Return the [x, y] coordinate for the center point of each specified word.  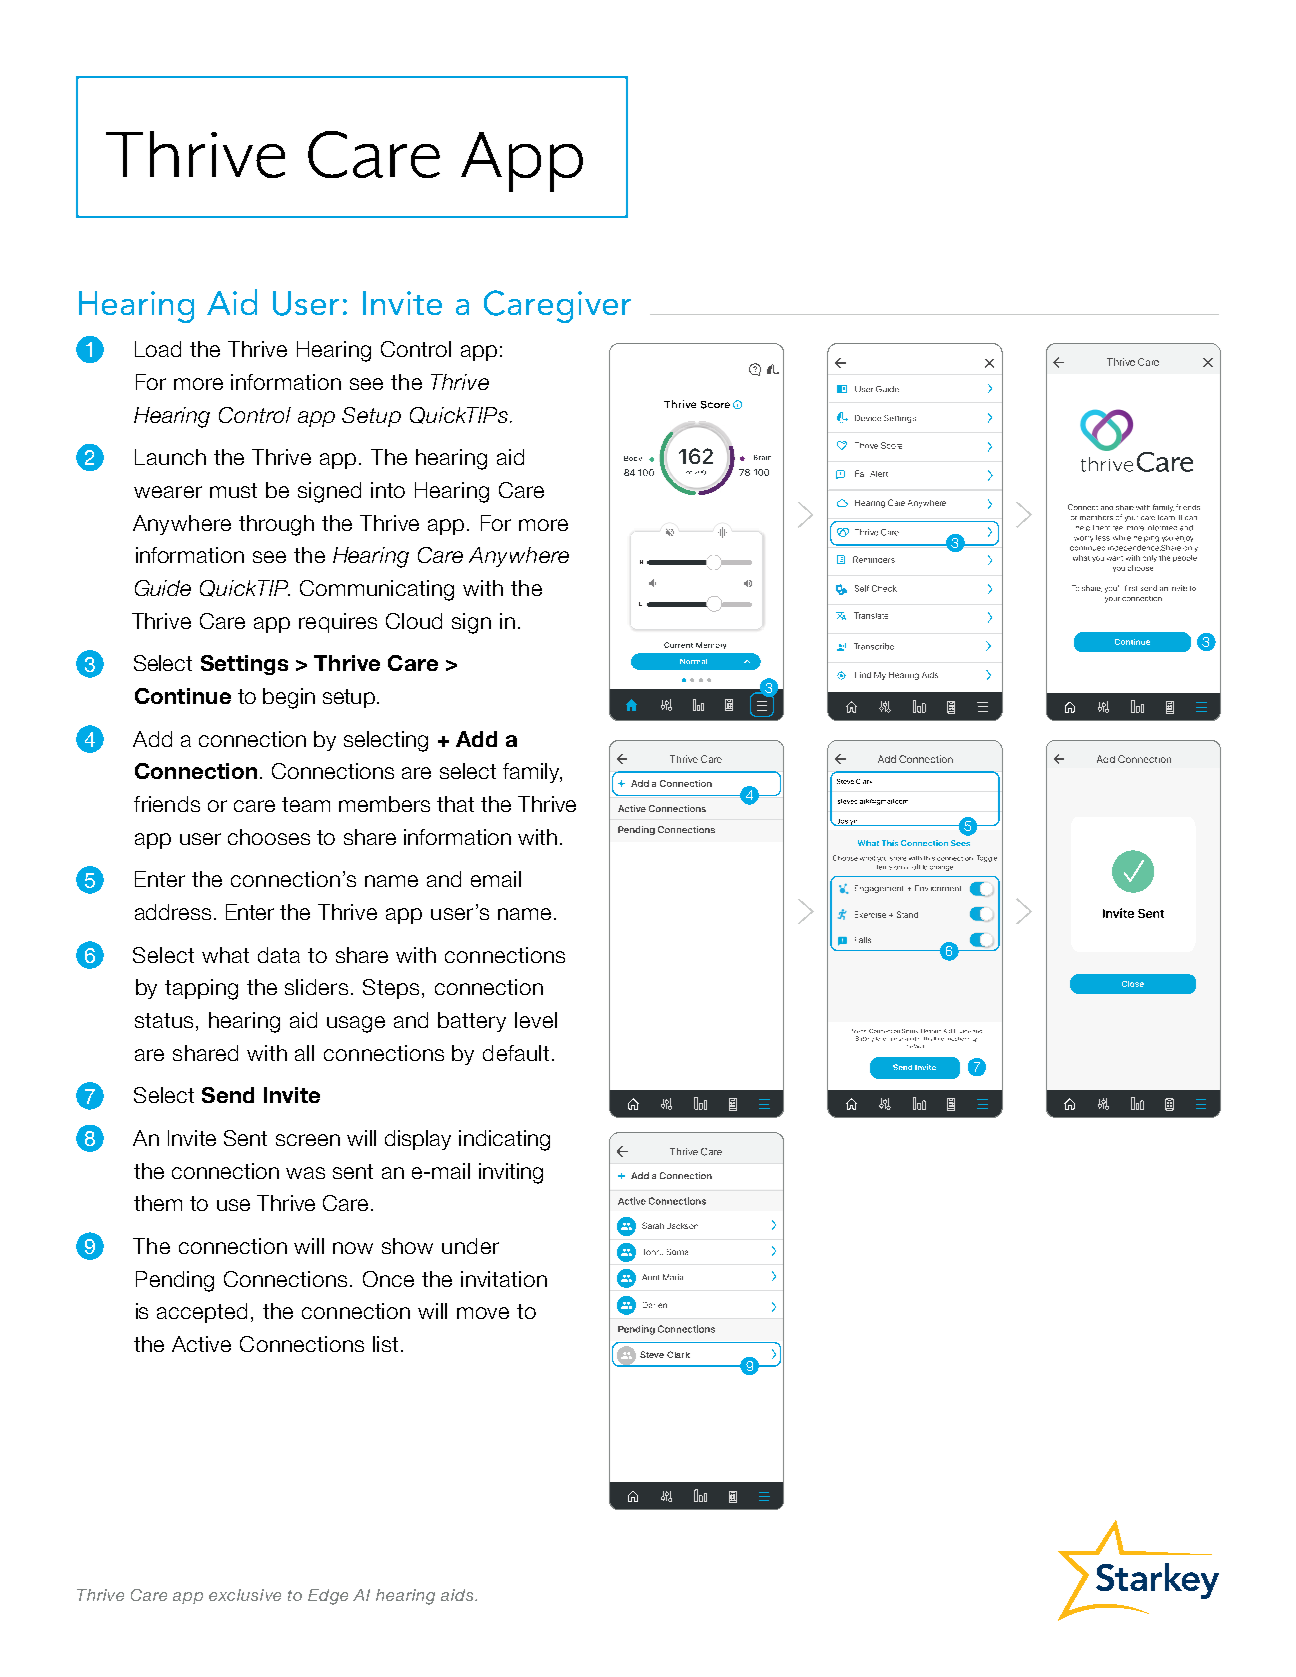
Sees [960, 843]
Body [633, 458]
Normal [693, 661]
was [305, 1173]
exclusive [245, 1595]
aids [458, 1595]
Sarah [653, 1225]
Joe [649, 1354]
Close [1133, 984]
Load [158, 349]
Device [868, 418]
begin [289, 698]
